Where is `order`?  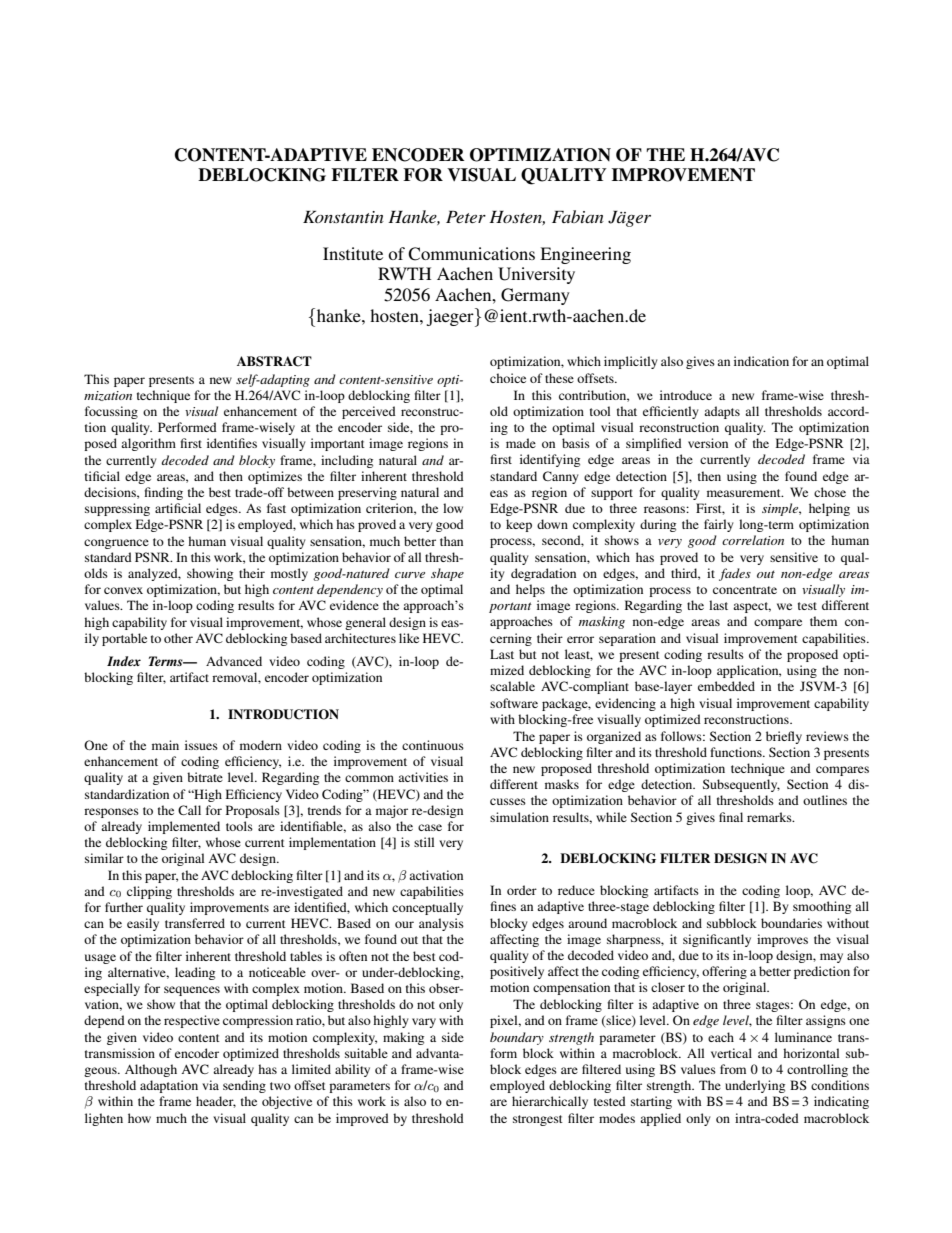 order is located at coordinates (522, 890).
